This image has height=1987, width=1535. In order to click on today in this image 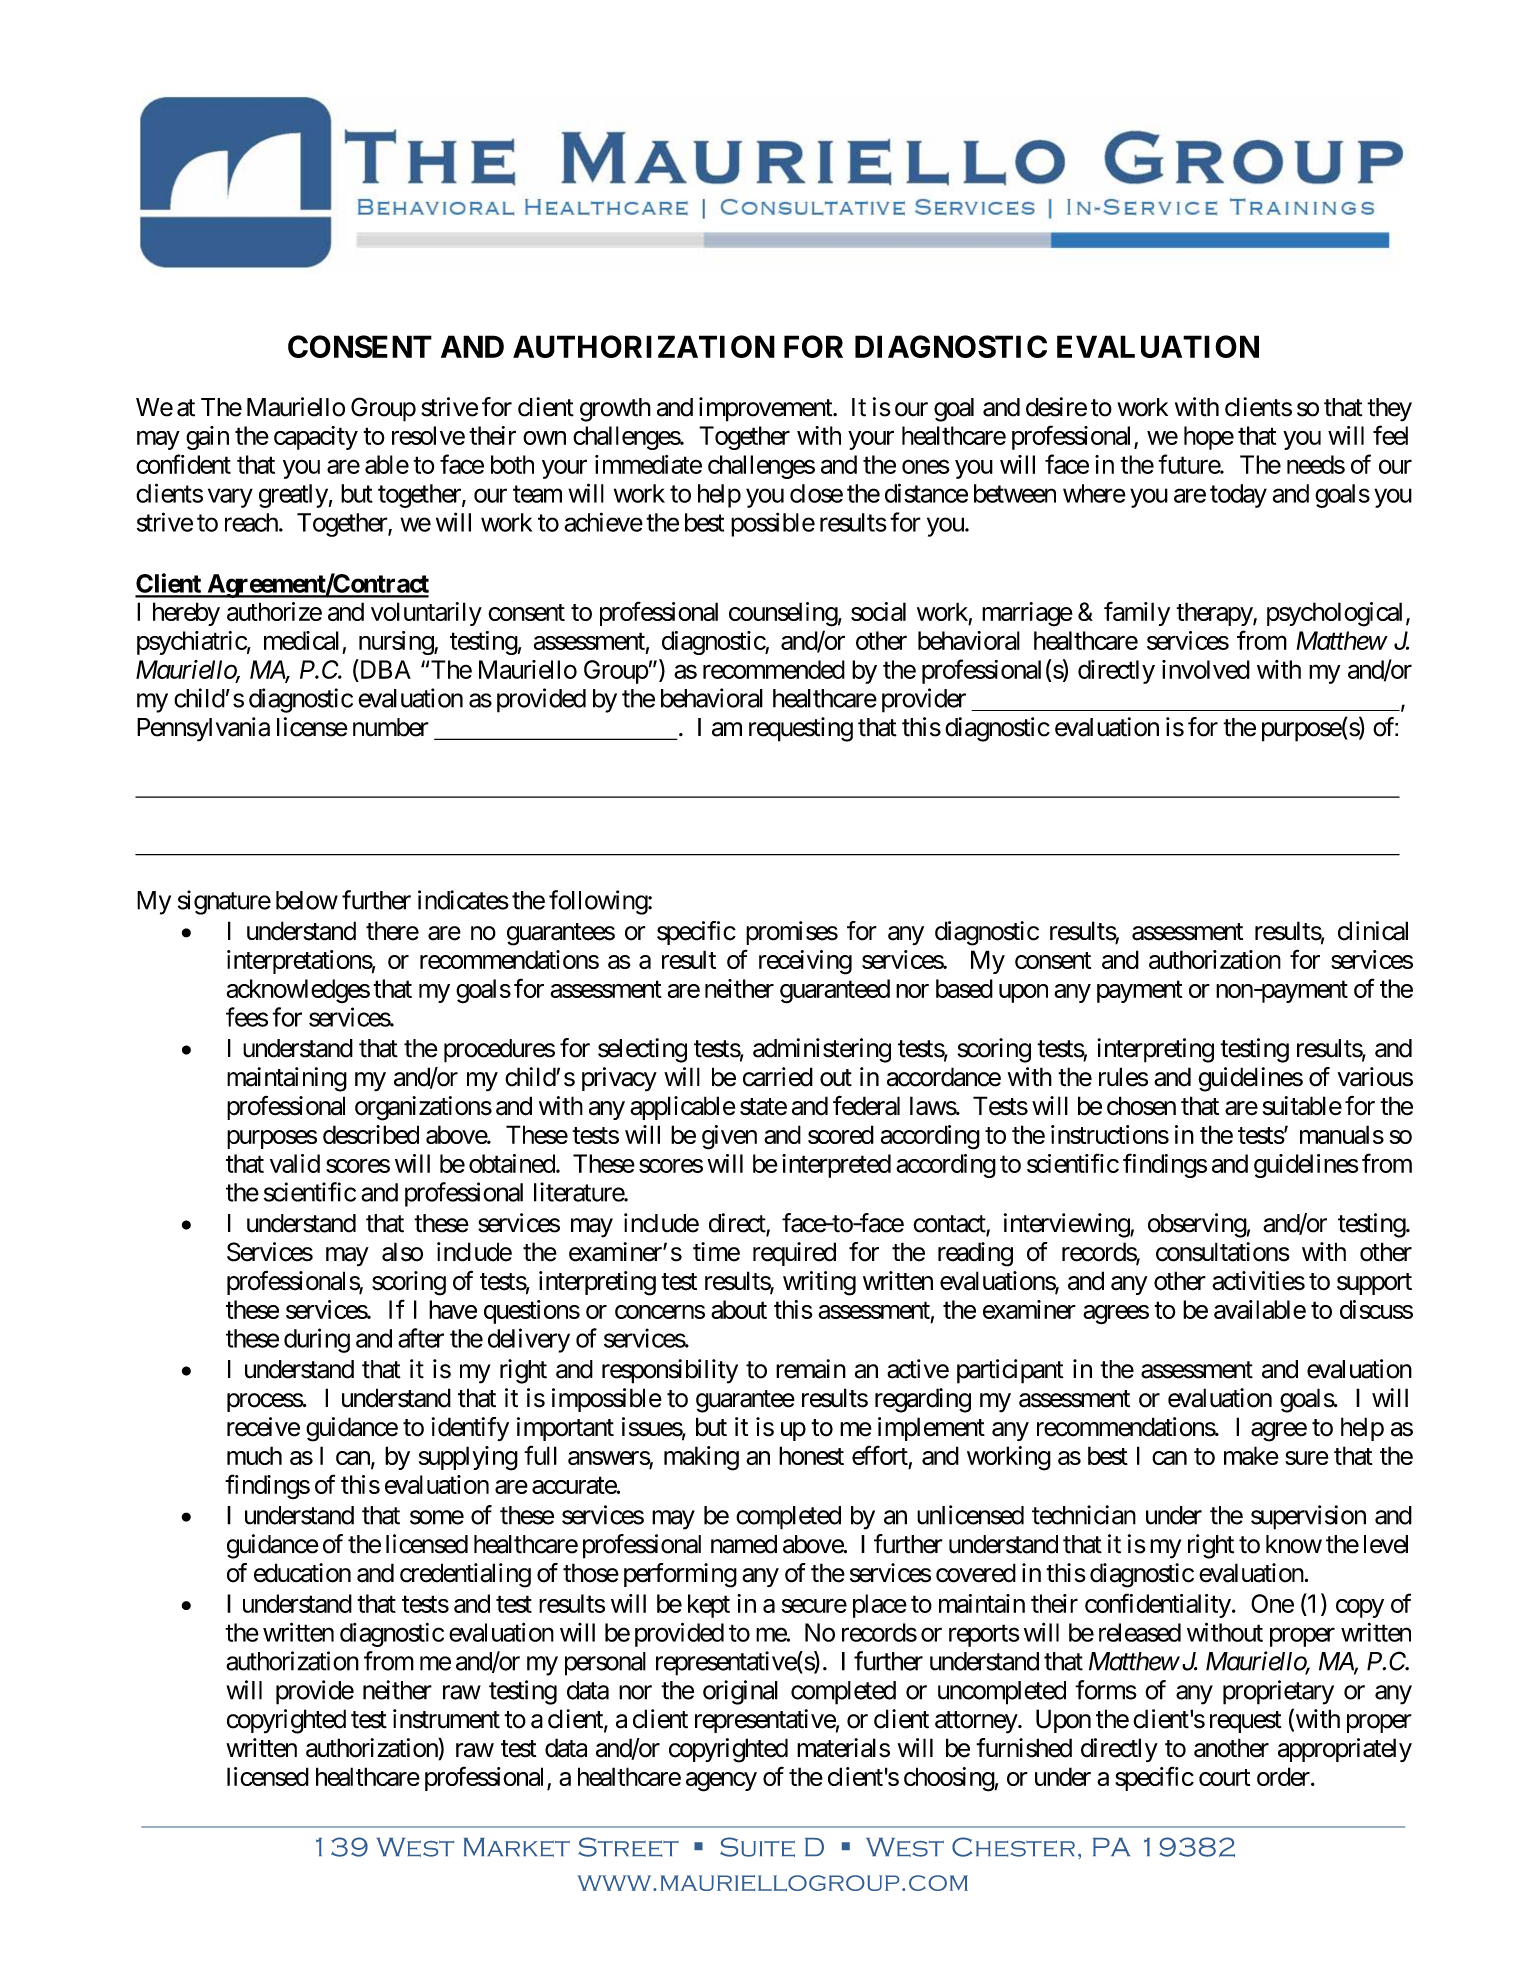, I will do `click(1238, 496)`.
